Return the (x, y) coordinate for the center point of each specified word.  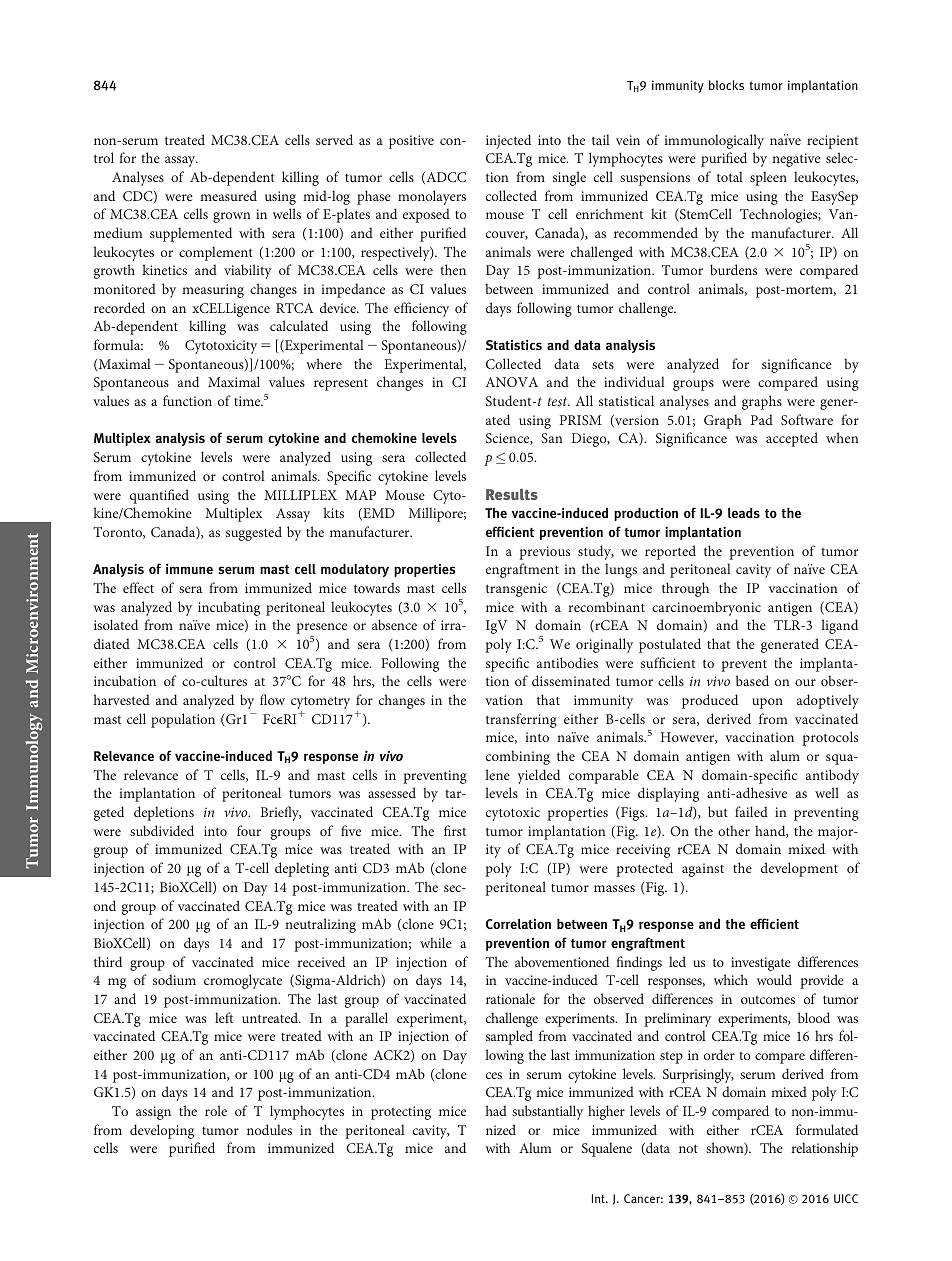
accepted (792, 439)
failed (751, 811)
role (216, 1110)
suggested (254, 533)
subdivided (162, 830)
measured (228, 195)
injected (508, 141)
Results (512, 494)
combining (518, 757)
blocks (726, 85)
